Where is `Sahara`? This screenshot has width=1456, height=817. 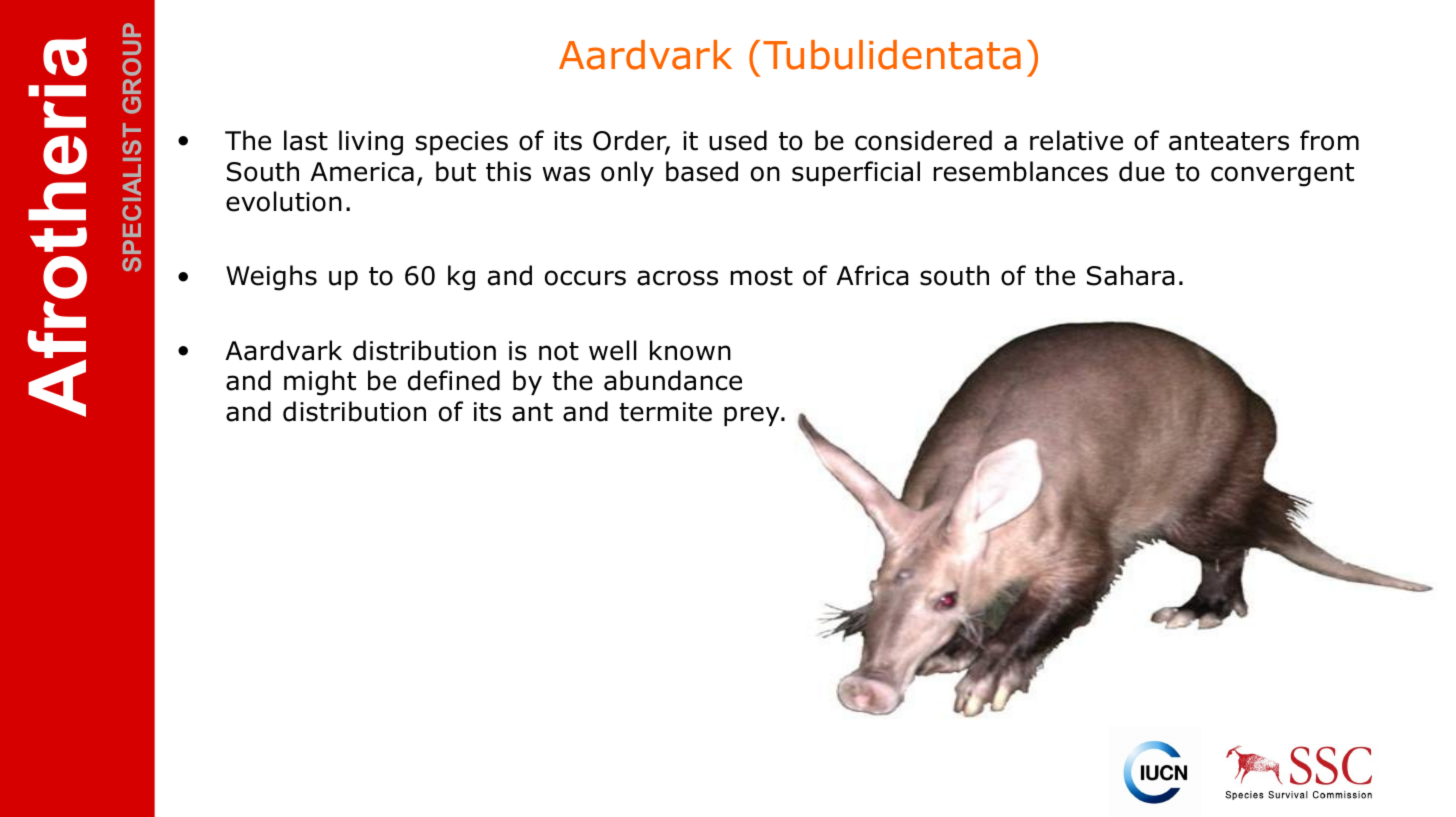 Sahara is located at coordinates (1131, 275).
